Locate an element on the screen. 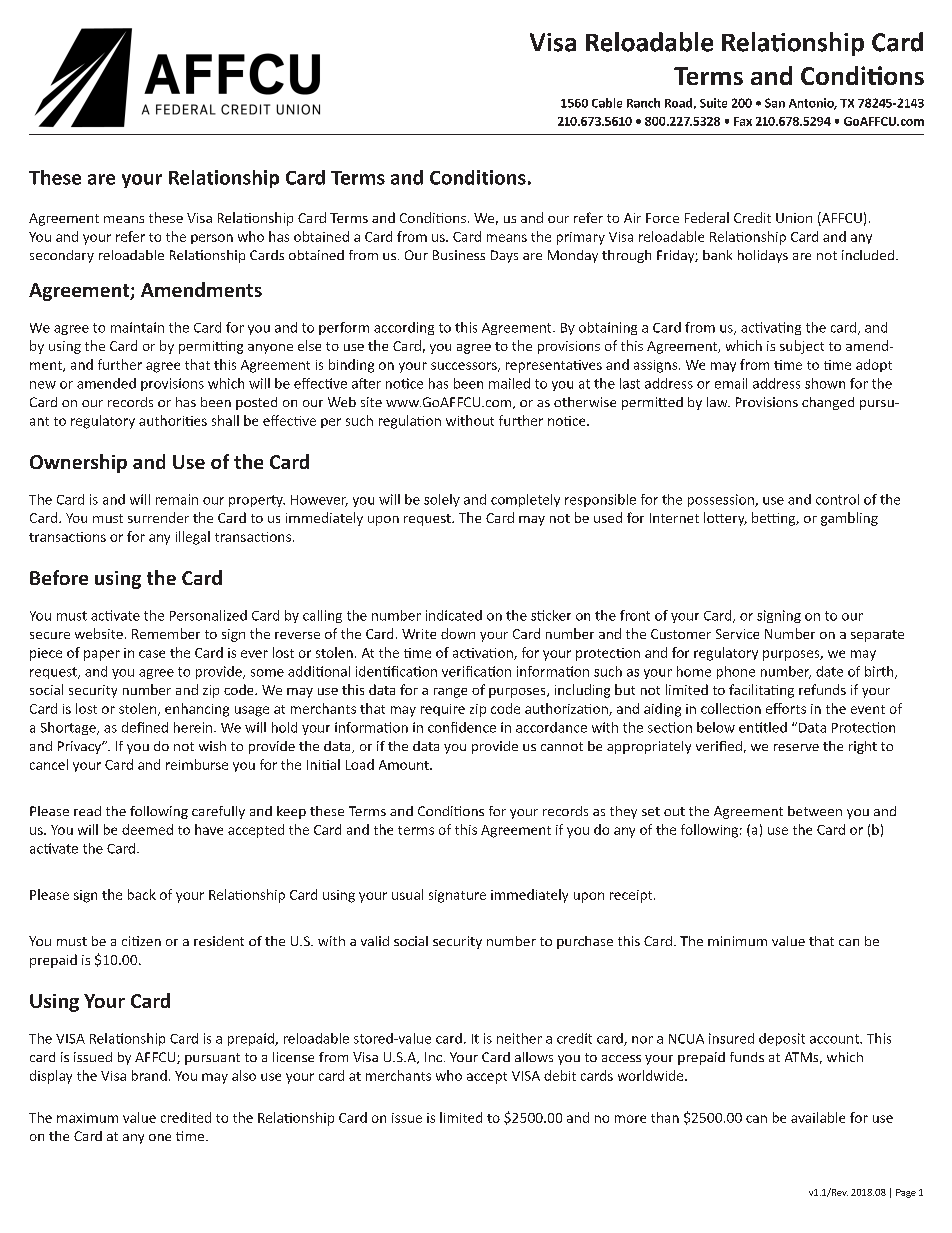 The image size is (952, 1233). debit is located at coordinates (560, 1075).
